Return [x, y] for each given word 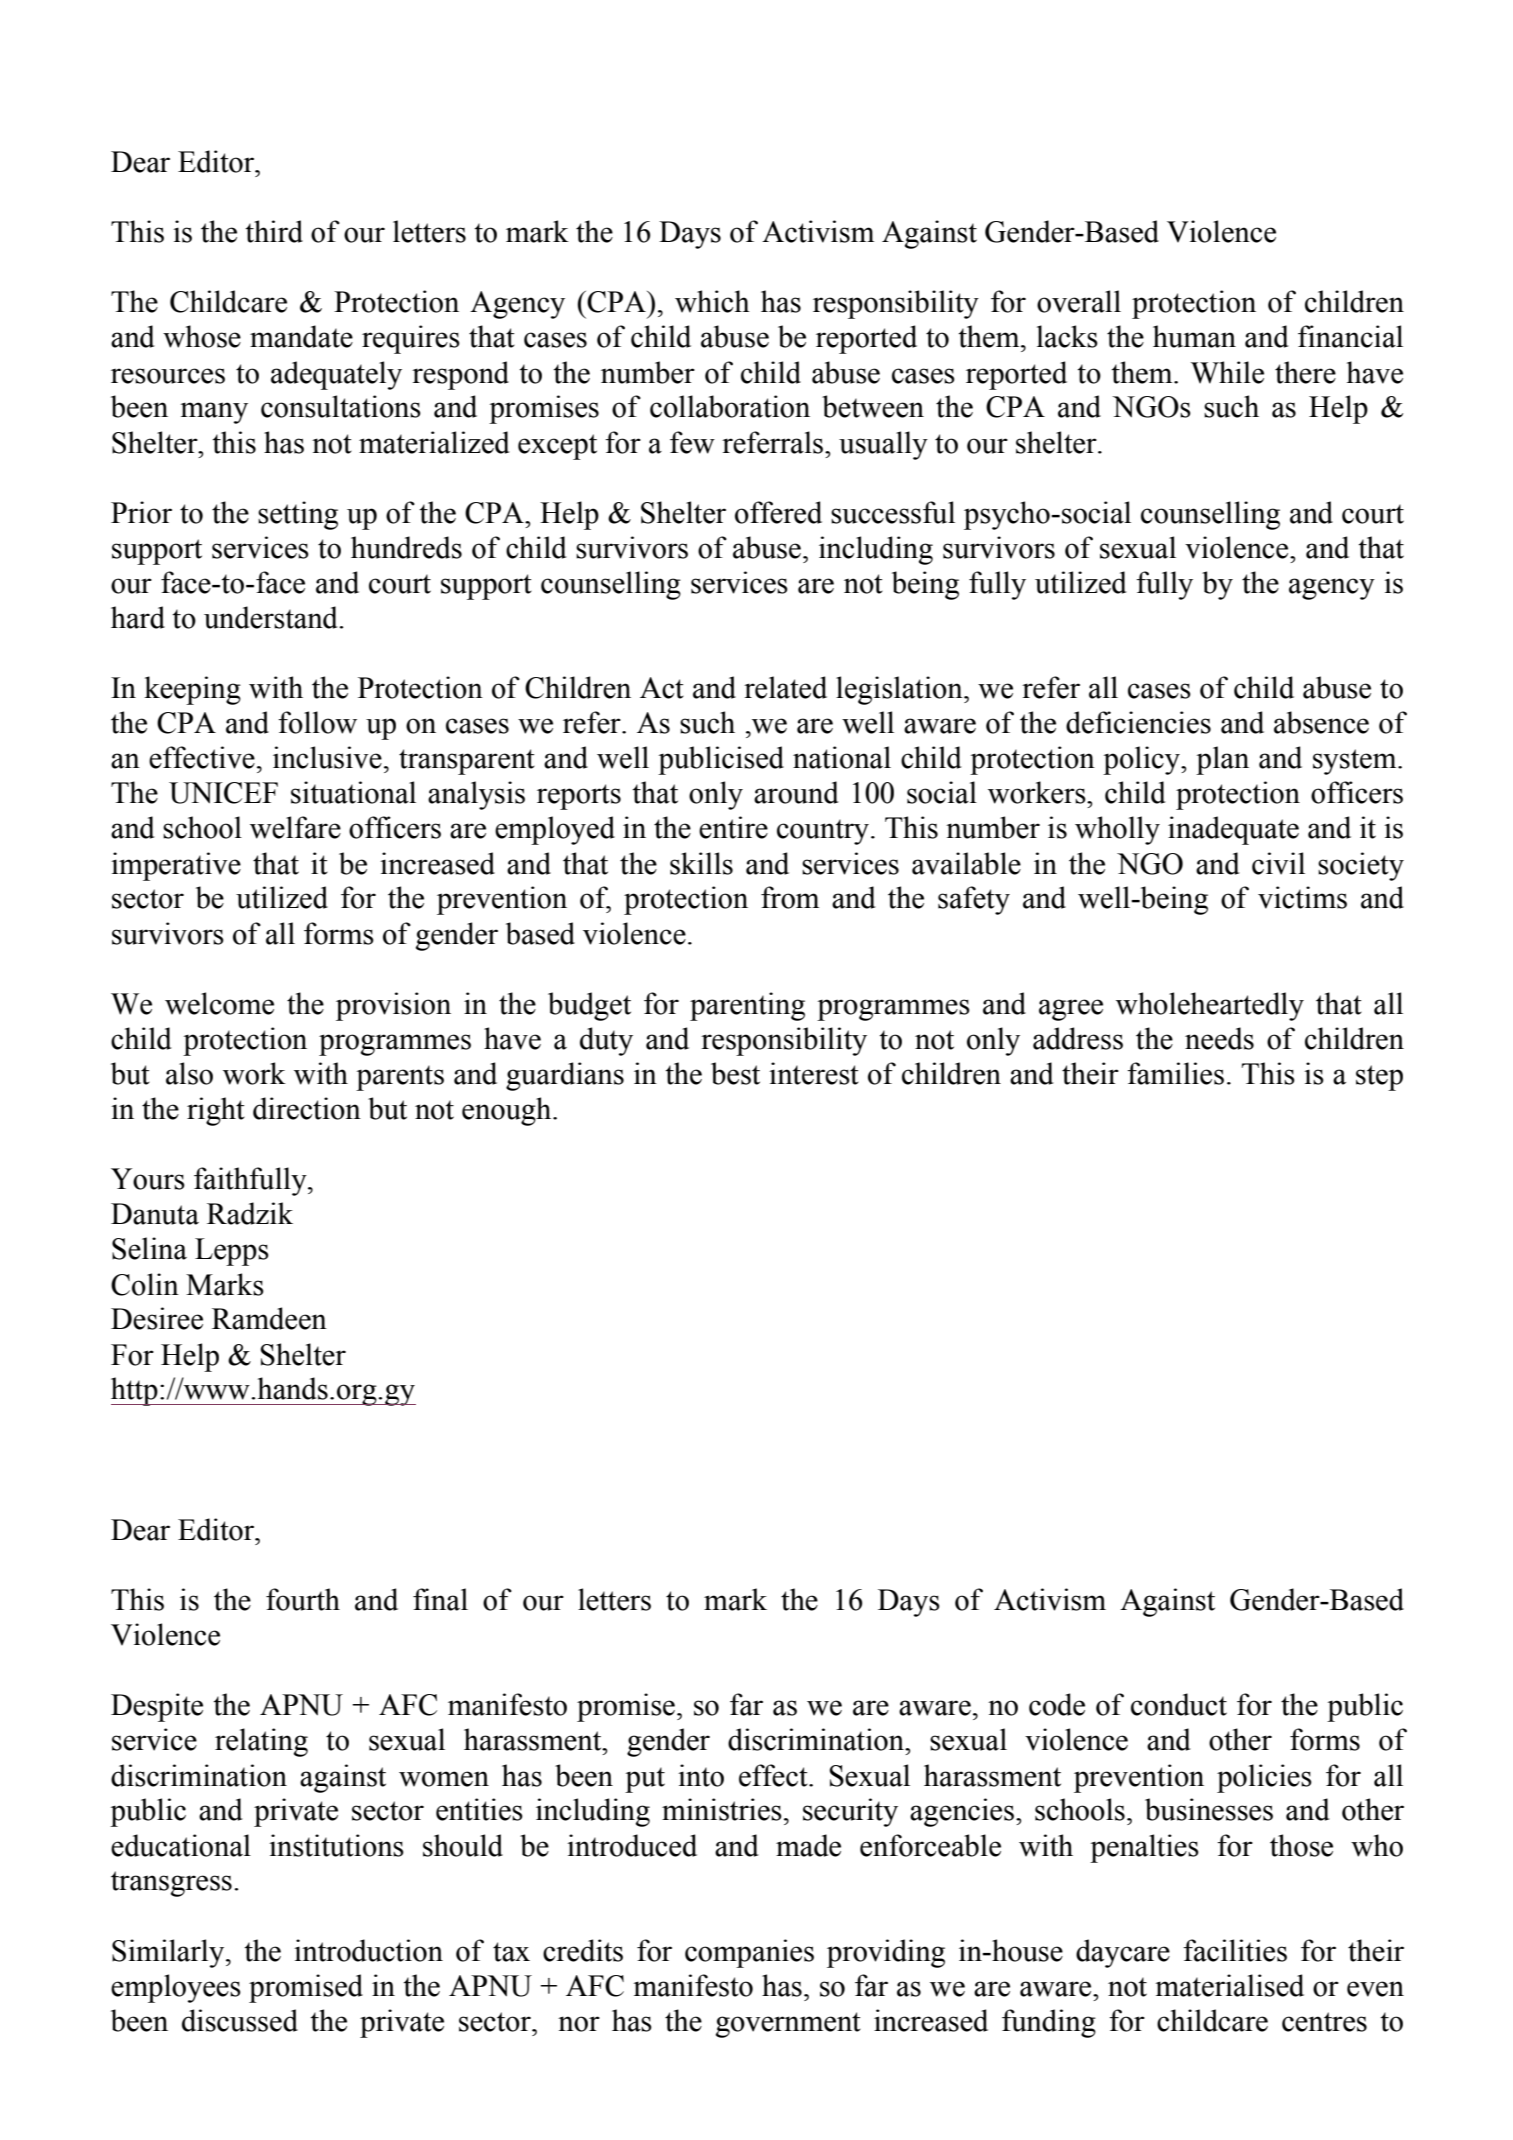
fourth [303, 1599]
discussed [240, 2020]
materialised [1229, 1985]
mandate [301, 336]
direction [307, 1108]
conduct [1179, 1704]
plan [1222, 760]
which [712, 301]
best [735, 1073]
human [1194, 336]
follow [317, 722]
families [1175, 1073]
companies [749, 1953]
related [785, 687]
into [701, 1775]
